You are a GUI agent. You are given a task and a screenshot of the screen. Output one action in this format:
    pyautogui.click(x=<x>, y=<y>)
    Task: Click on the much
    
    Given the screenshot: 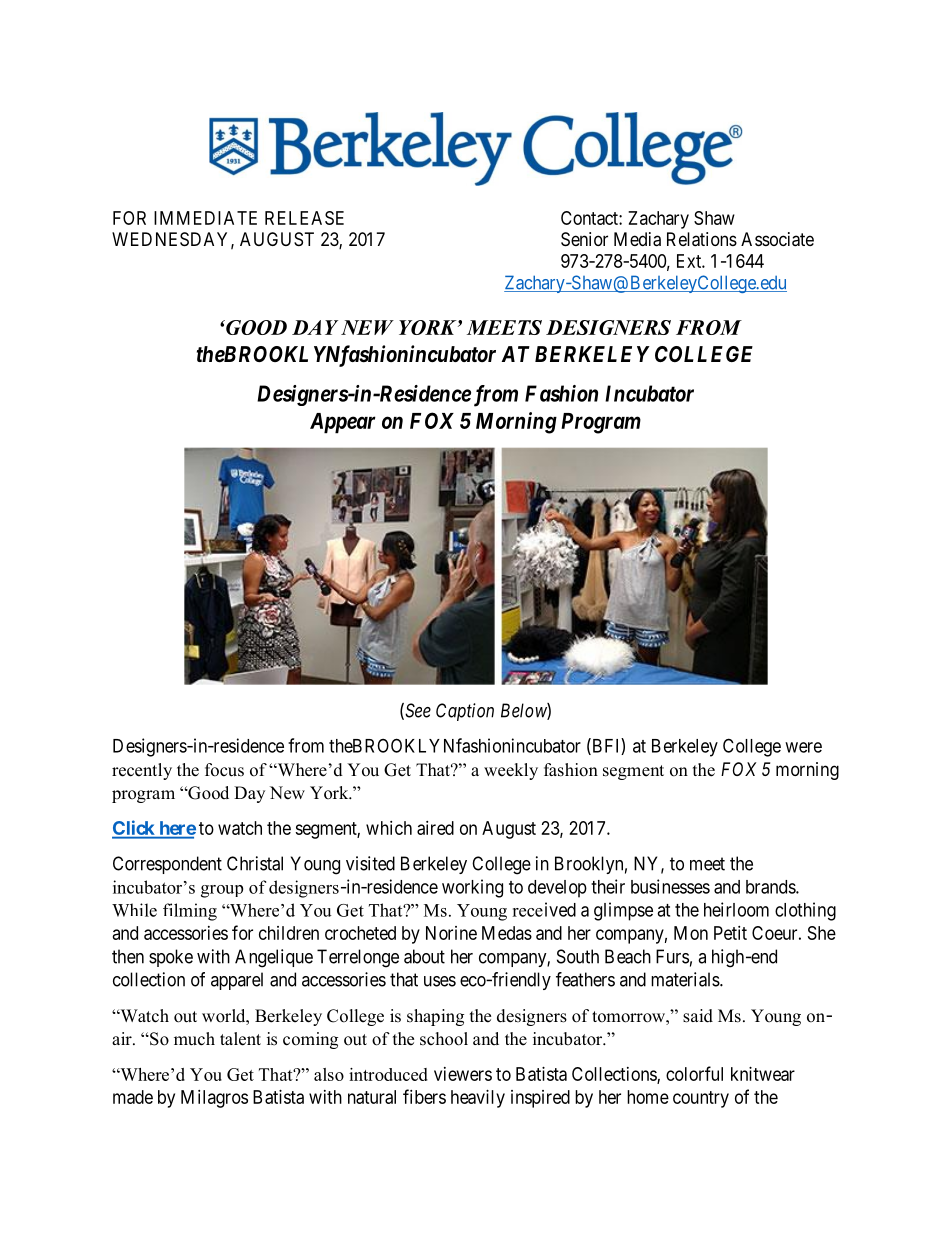 What is the action you would take?
    pyautogui.click(x=194, y=1039)
